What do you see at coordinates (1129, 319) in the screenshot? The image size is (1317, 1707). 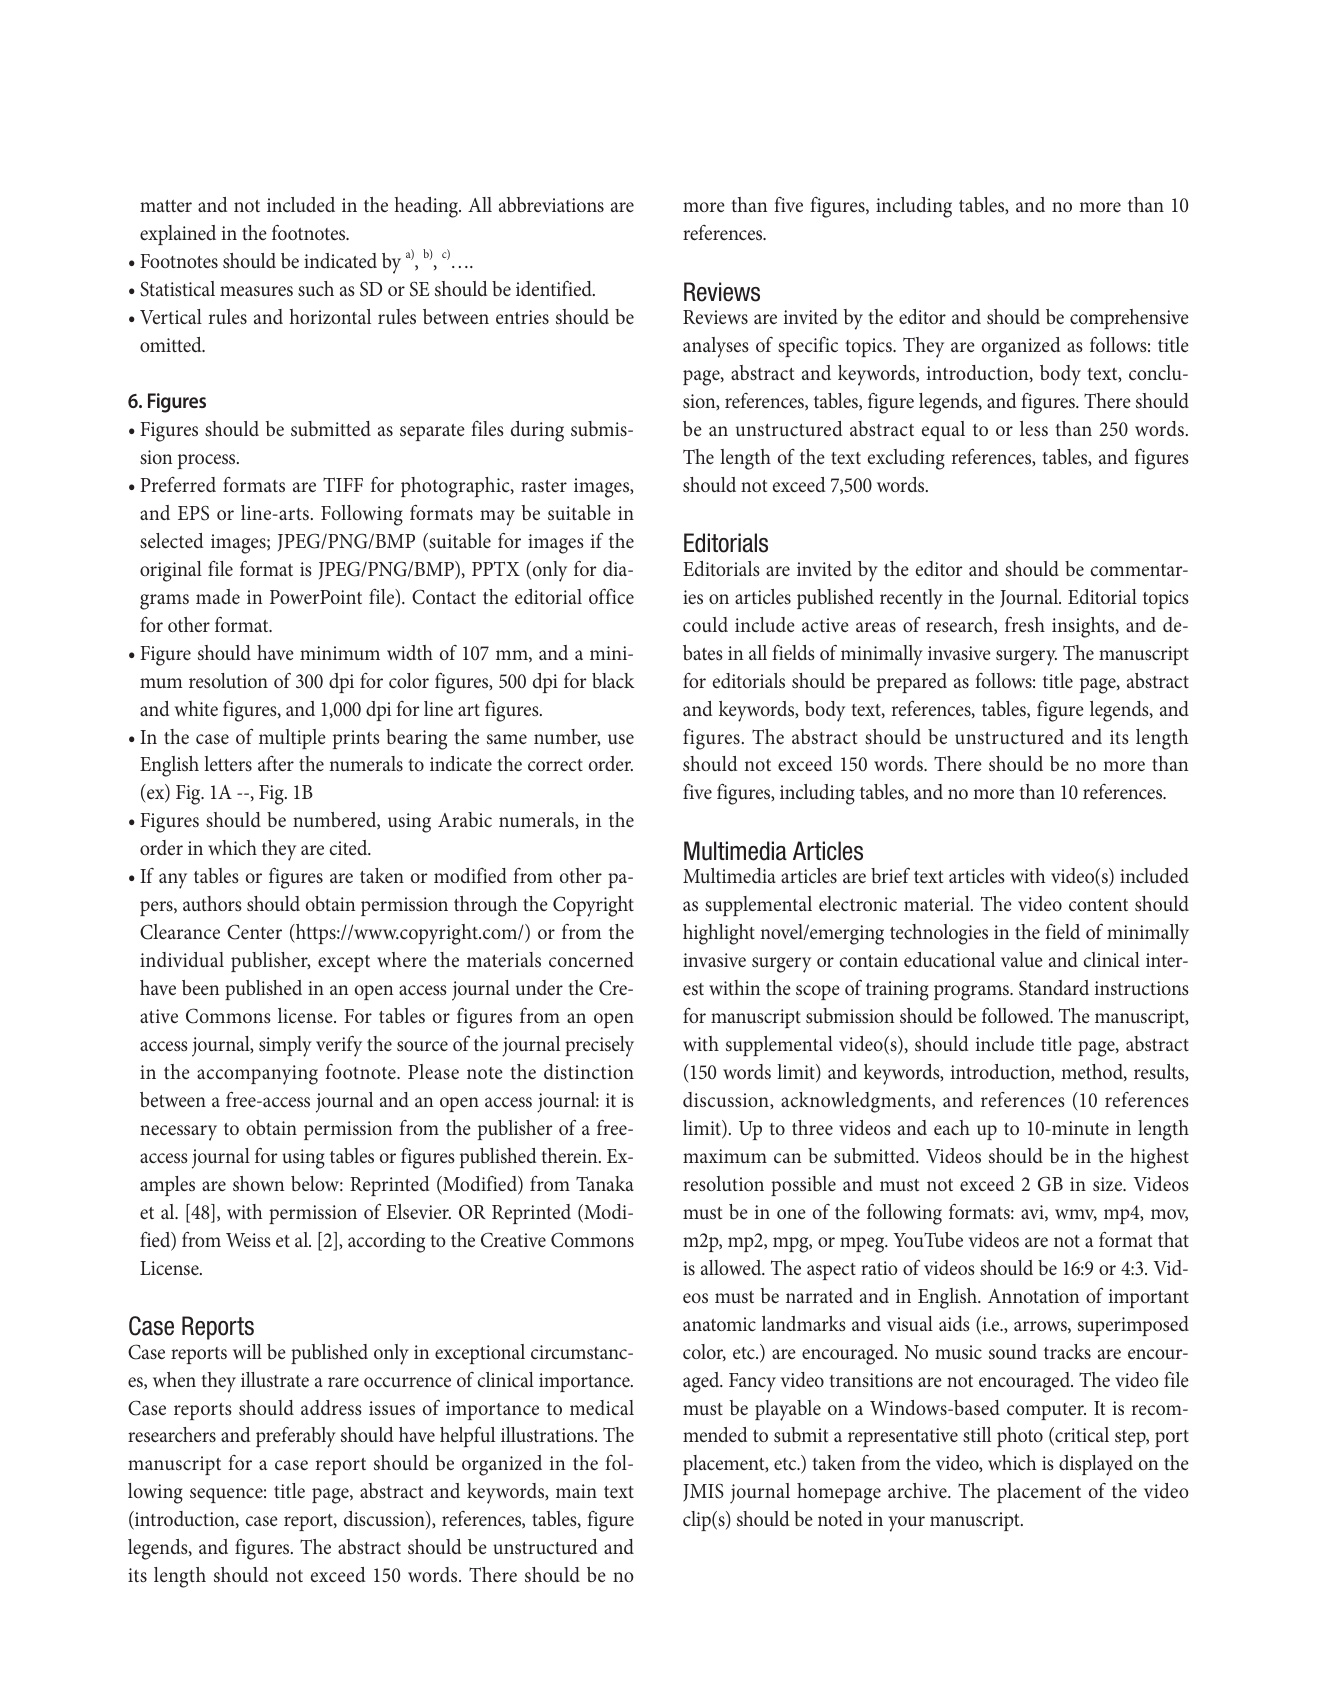 I see `comprehensive` at bounding box center [1129, 319].
